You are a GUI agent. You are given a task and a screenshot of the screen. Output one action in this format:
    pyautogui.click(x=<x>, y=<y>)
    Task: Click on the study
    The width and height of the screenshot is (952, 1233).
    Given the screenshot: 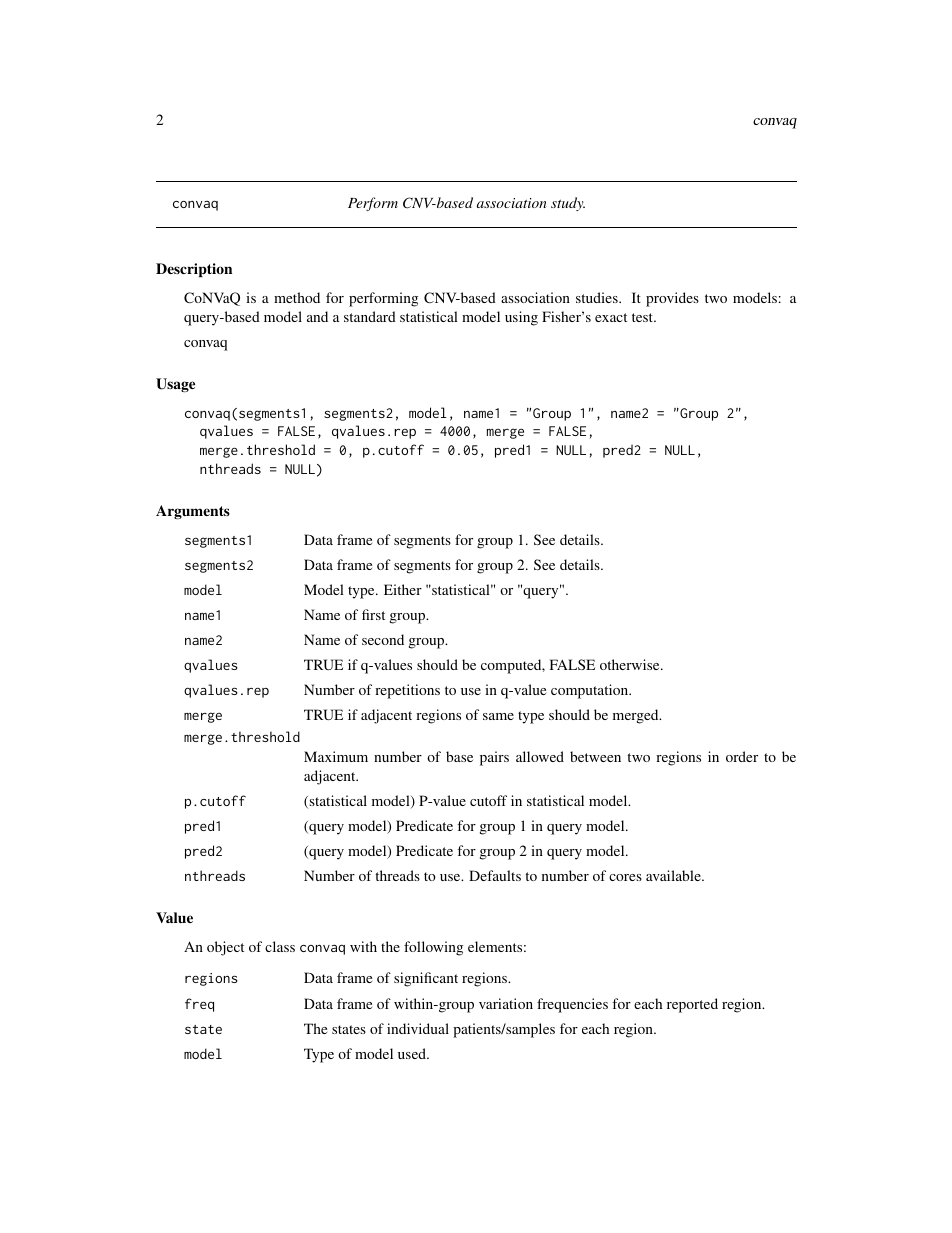 What is the action you would take?
    pyautogui.click(x=568, y=204)
